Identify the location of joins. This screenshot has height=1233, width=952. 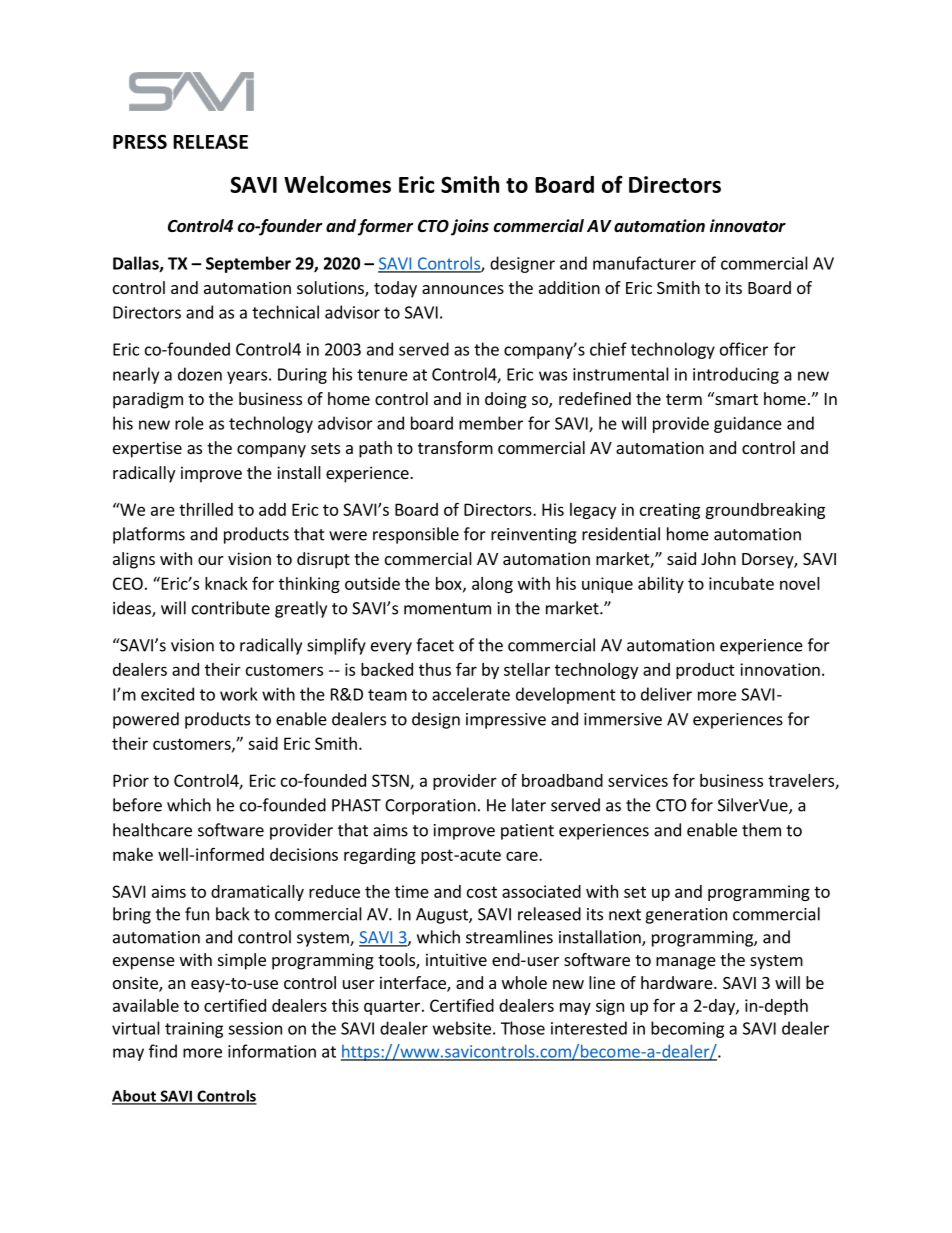
(470, 227).
